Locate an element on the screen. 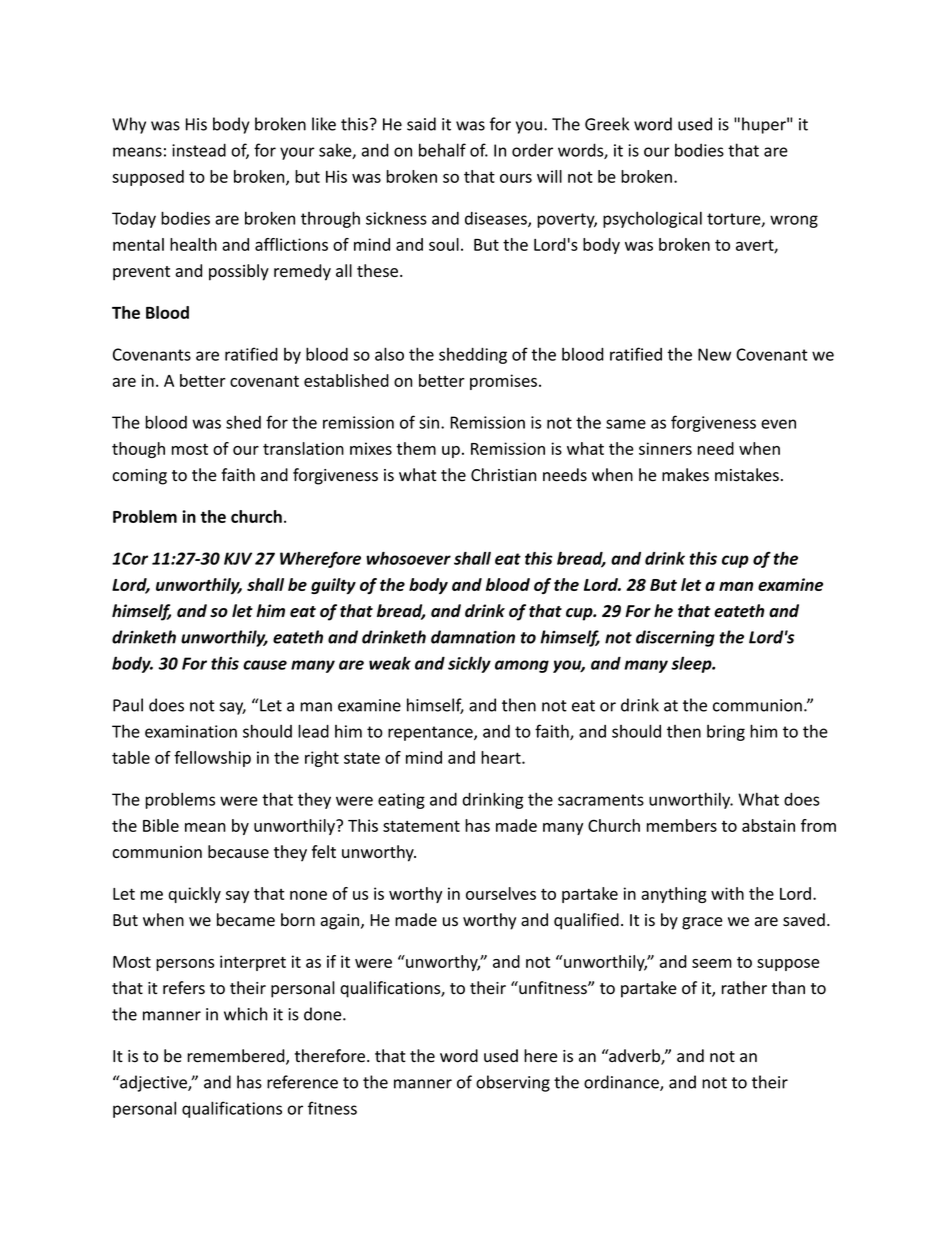  behalf is located at coordinates (442, 150).
